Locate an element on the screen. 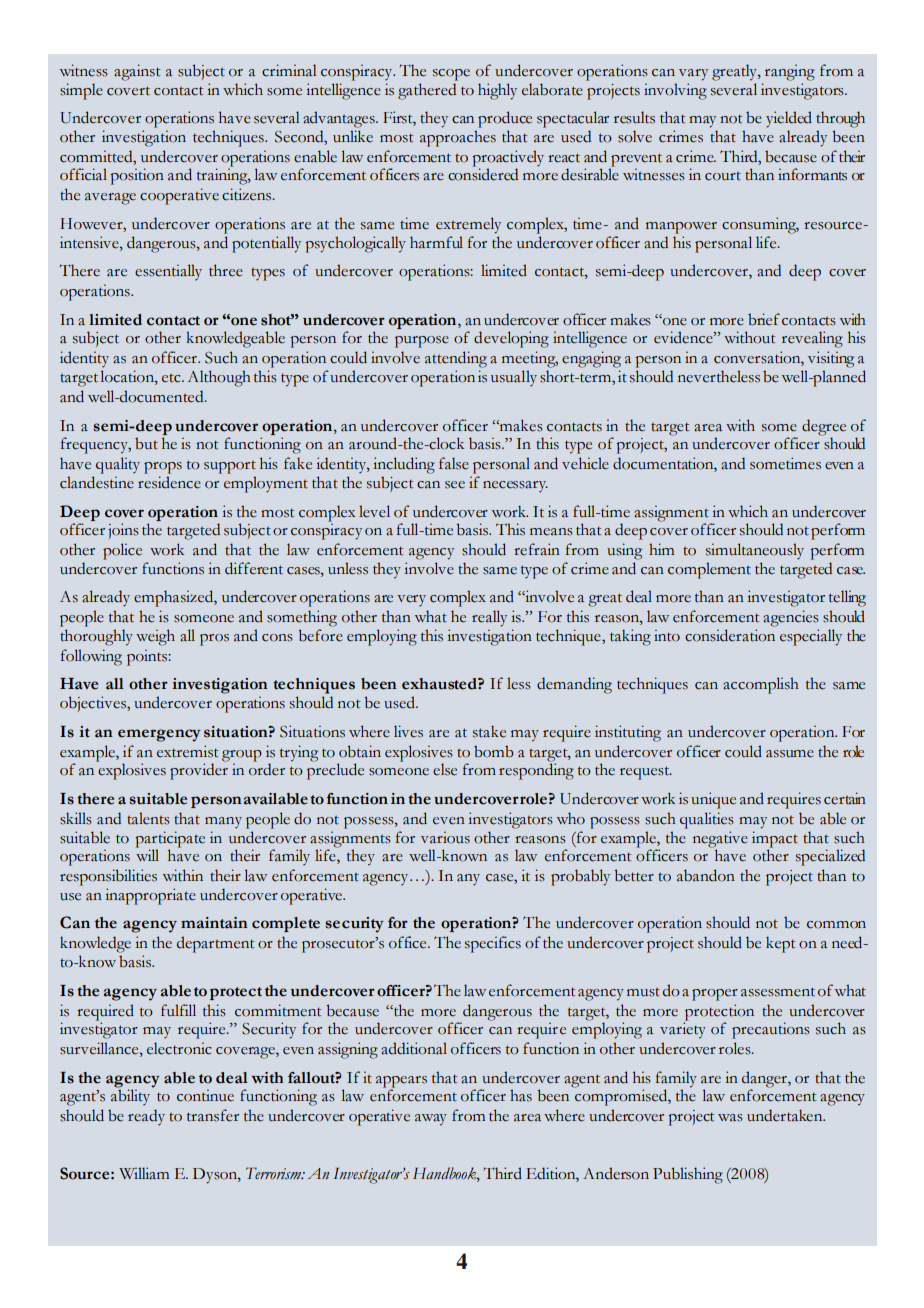  transfer is located at coordinates (213, 1115).
